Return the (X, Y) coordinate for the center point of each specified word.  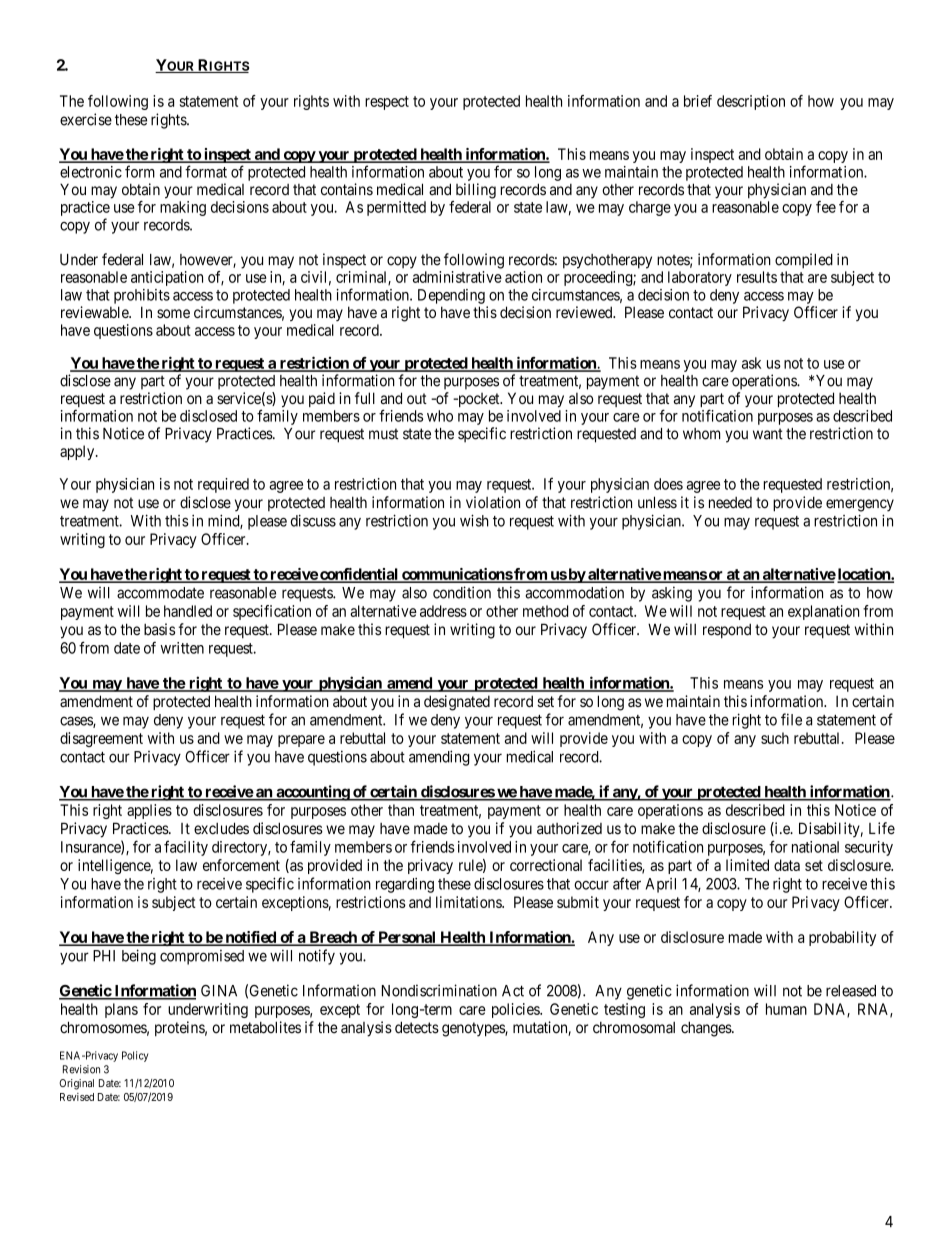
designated (457, 703)
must (383, 434)
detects (417, 1027)
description (751, 102)
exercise (86, 119)
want (768, 434)
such (775, 738)
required (223, 485)
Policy (135, 1056)
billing (476, 191)
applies (149, 811)
